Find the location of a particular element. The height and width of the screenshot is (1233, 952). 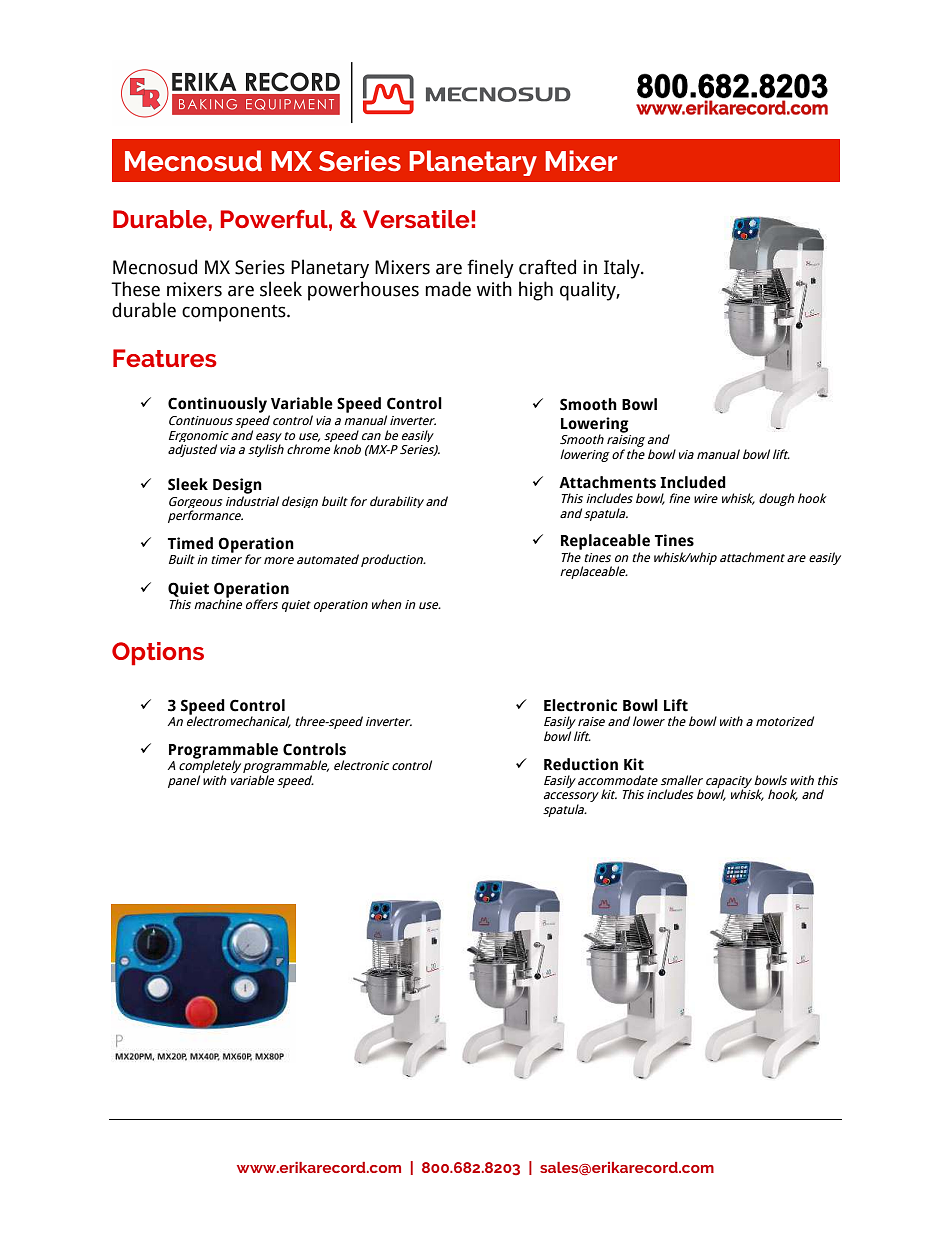

powerhouses is located at coordinates (363, 291).
